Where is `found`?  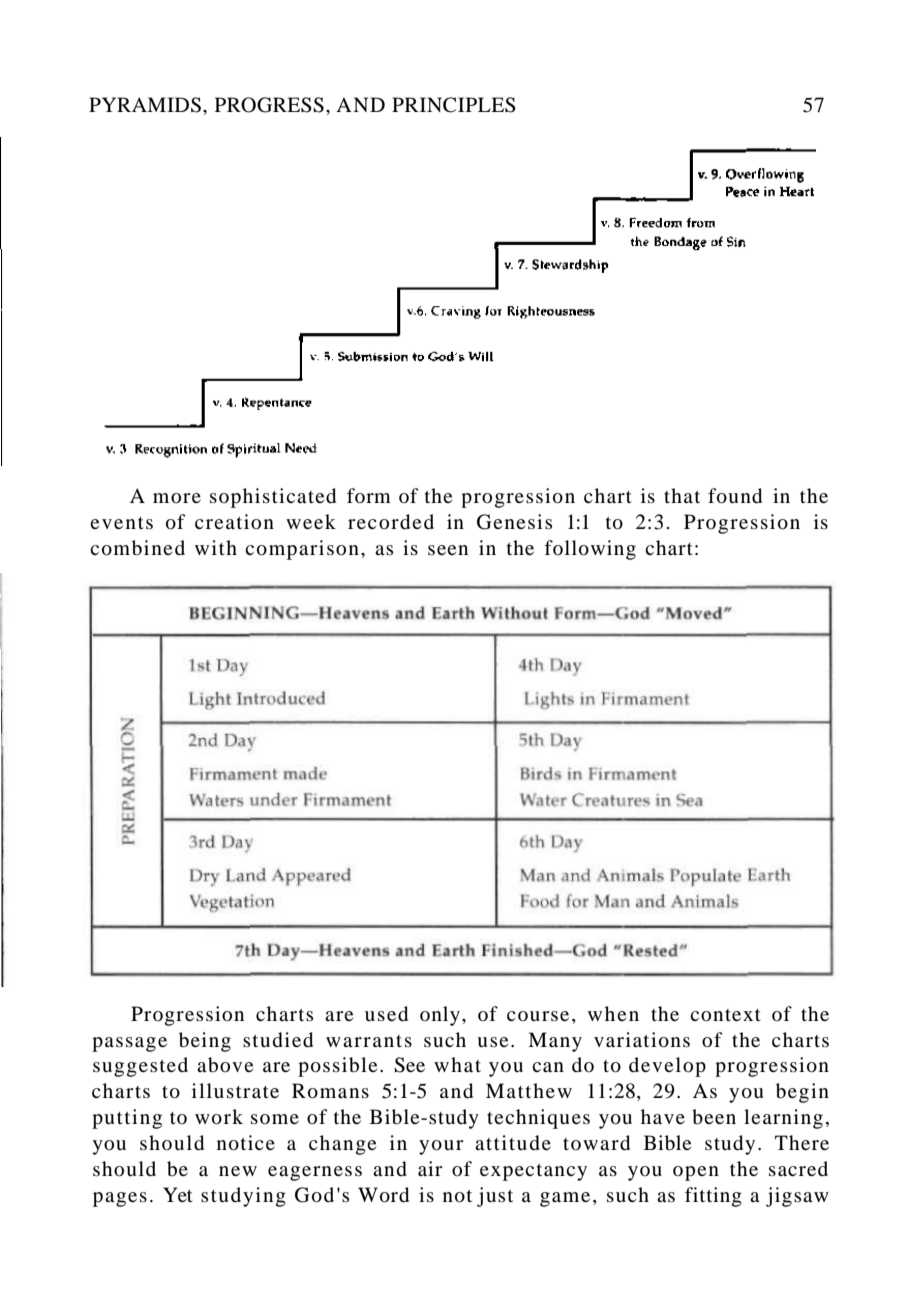
found is located at coordinates (735, 496).
